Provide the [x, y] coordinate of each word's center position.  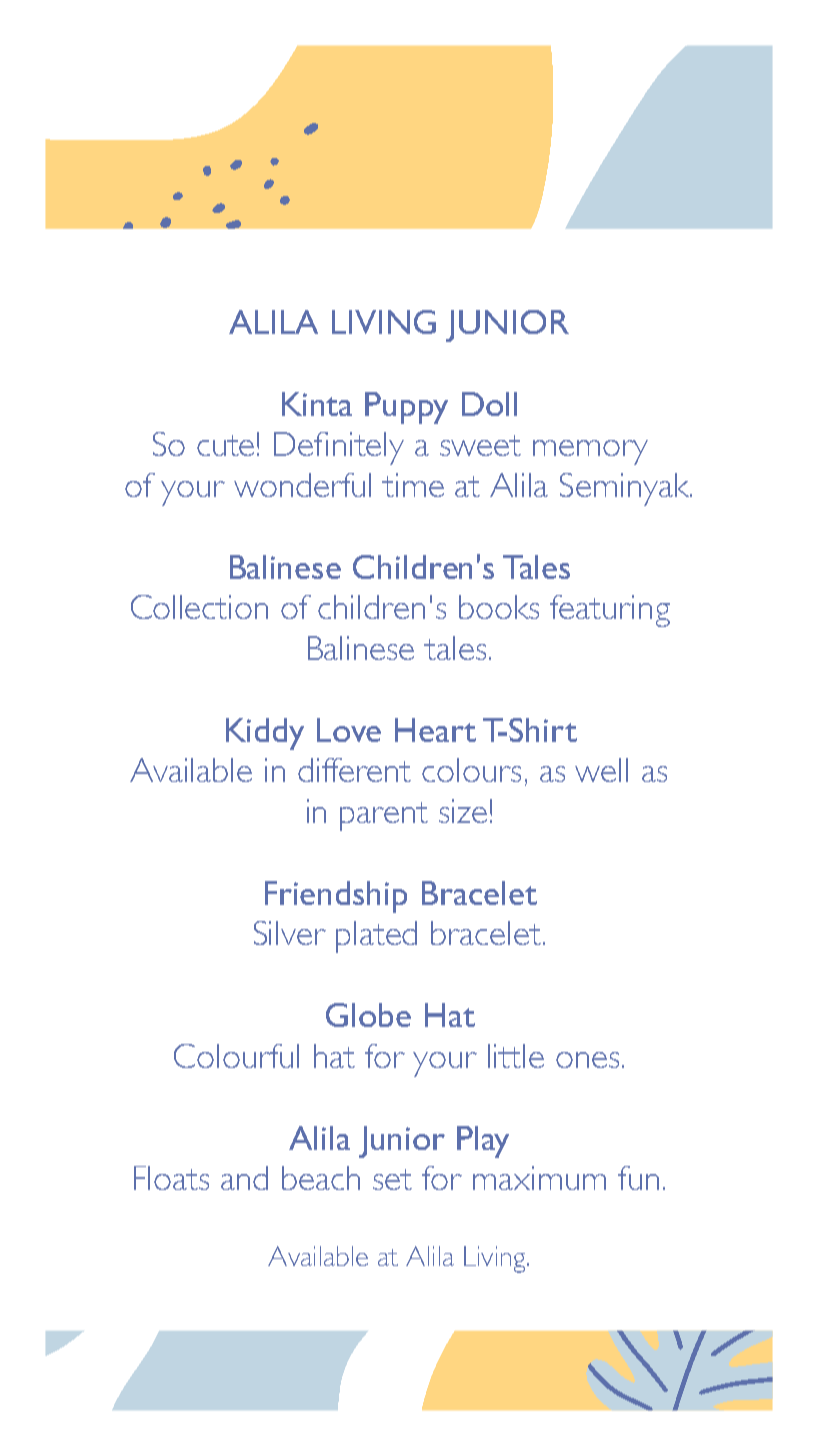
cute [225, 445]
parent [384, 816]
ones [587, 1060]
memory [590, 452]
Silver [290, 933]
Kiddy [265, 734]
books [499, 607]
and [244, 1178]
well [601, 770]
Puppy [406, 408]
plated [376, 937]
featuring [610, 611]
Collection [199, 607]
